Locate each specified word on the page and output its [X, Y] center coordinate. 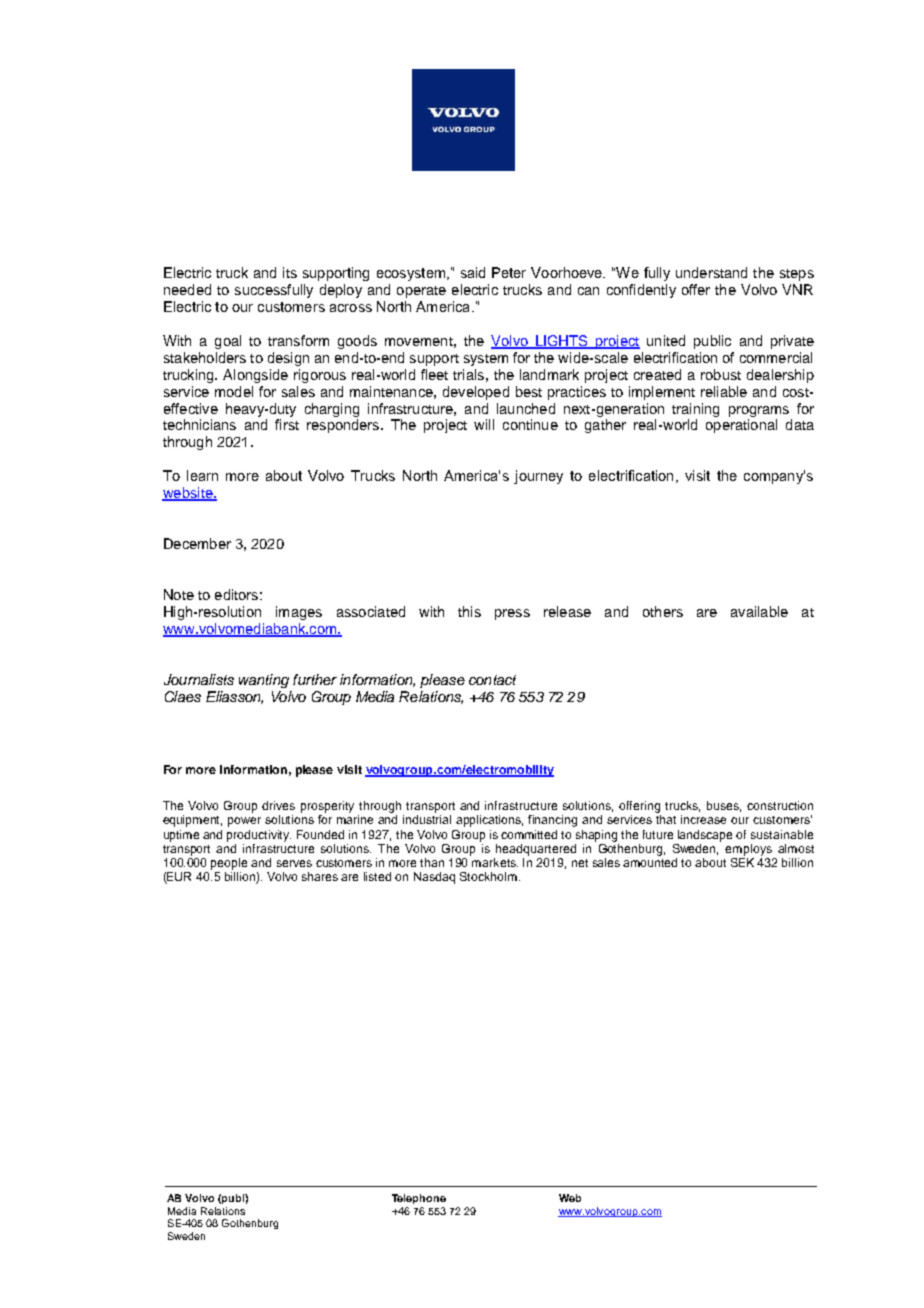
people [229, 864]
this [469, 611]
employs [748, 850]
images [299, 613]
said [473, 272]
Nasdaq [434, 878]
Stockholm [488, 876]
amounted [650, 862]
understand [711, 272]
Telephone [419, 1199]
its [290, 272]
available [759, 611]
